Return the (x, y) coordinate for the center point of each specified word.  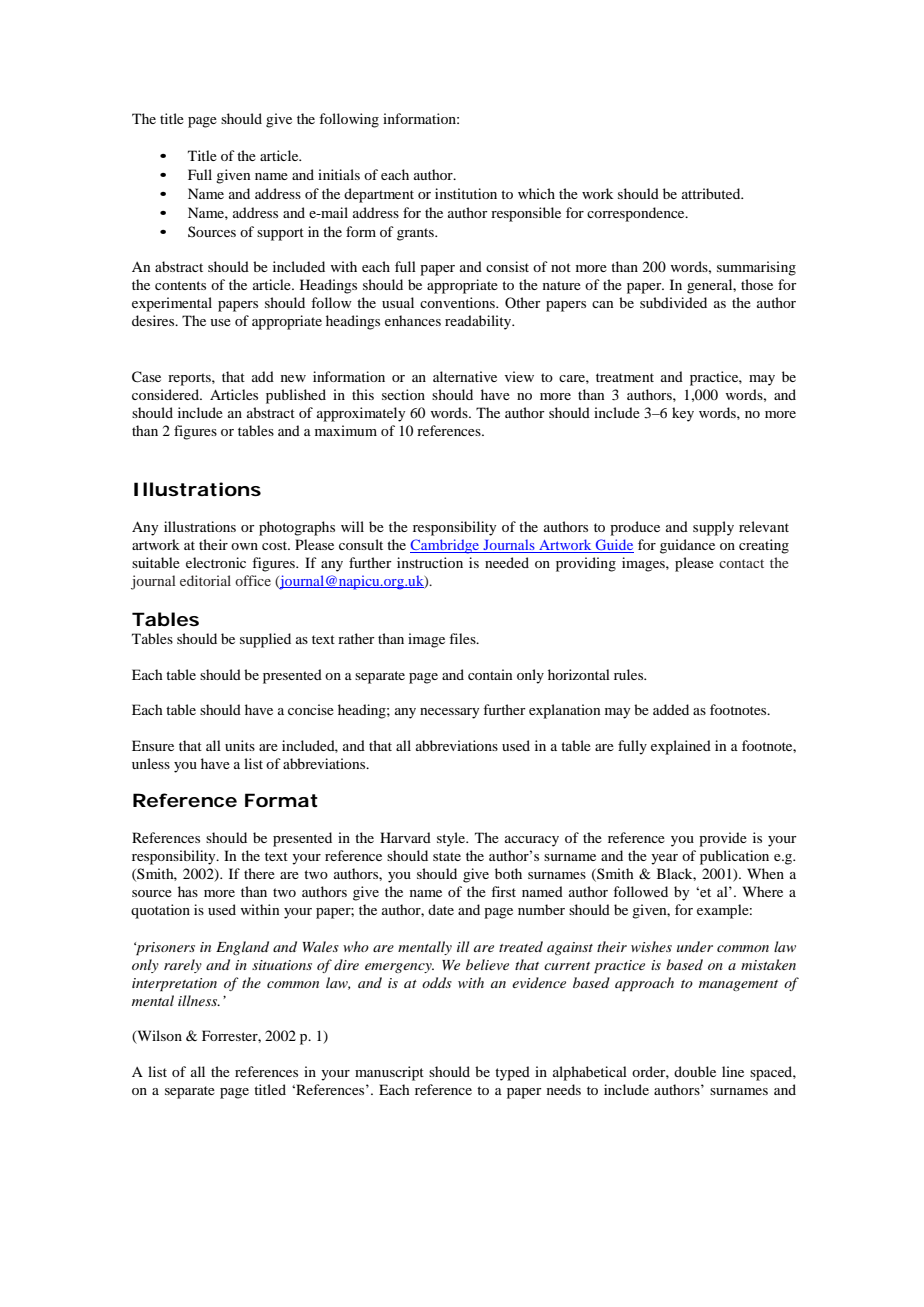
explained (681, 747)
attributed (712, 193)
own (244, 546)
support (280, 234)
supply (713, 528)
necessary (449, 713)
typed (512, 1073)
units (240, 745)
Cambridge (446, 546)
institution (466, 193)
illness (199, 1000)
